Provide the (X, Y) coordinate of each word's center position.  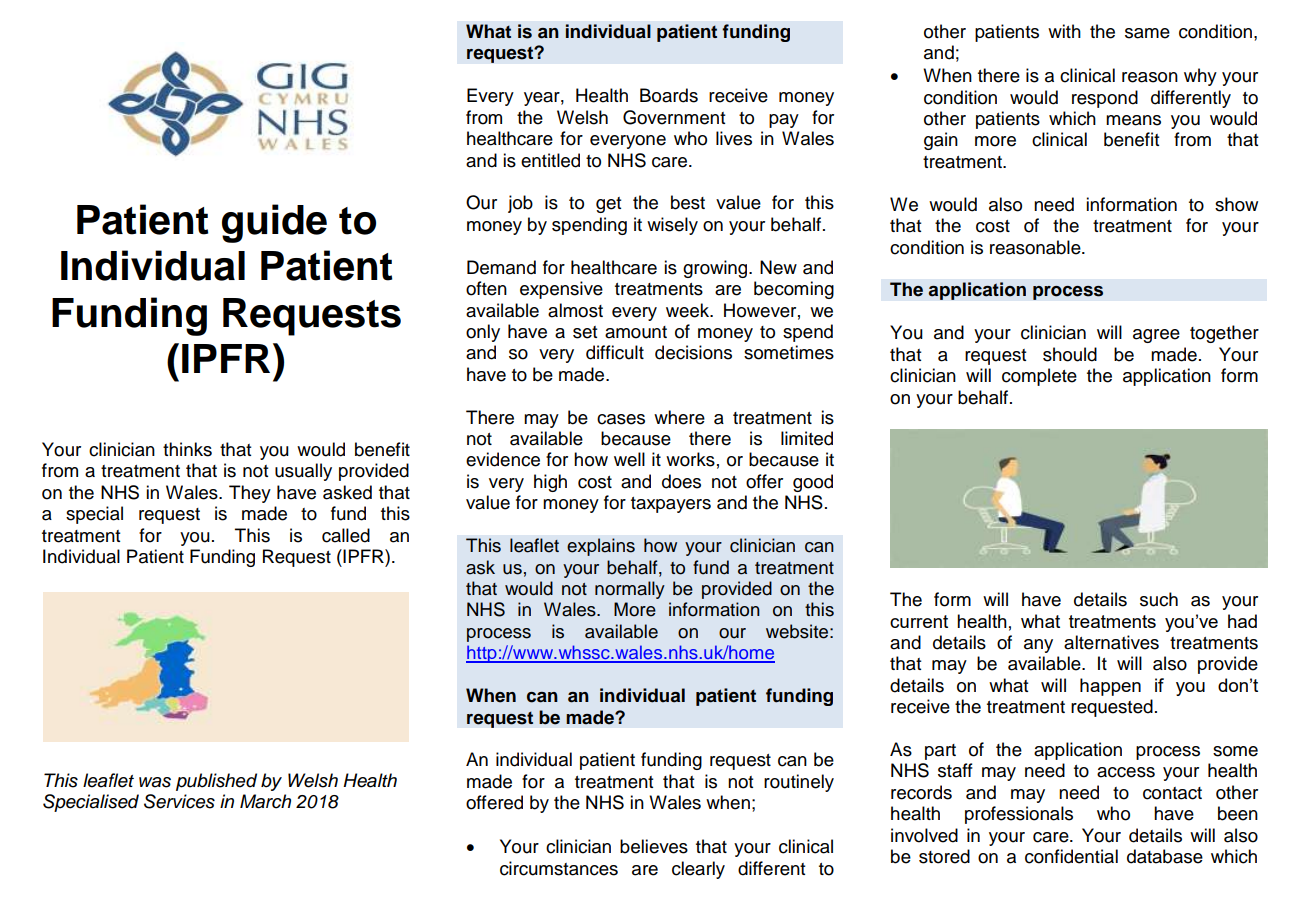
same (1147, 33)
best (688, 202)
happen (1110, 687)
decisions (693, 352)
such (1159, 599)
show (1236, 204)
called (346, 535)
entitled (550, 160)
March (265, 801)
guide (274, 223)
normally (630, 590)
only (483, 333)
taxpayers (671, 505)
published (216, 782)
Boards (669, 95)
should (1070, 354)
